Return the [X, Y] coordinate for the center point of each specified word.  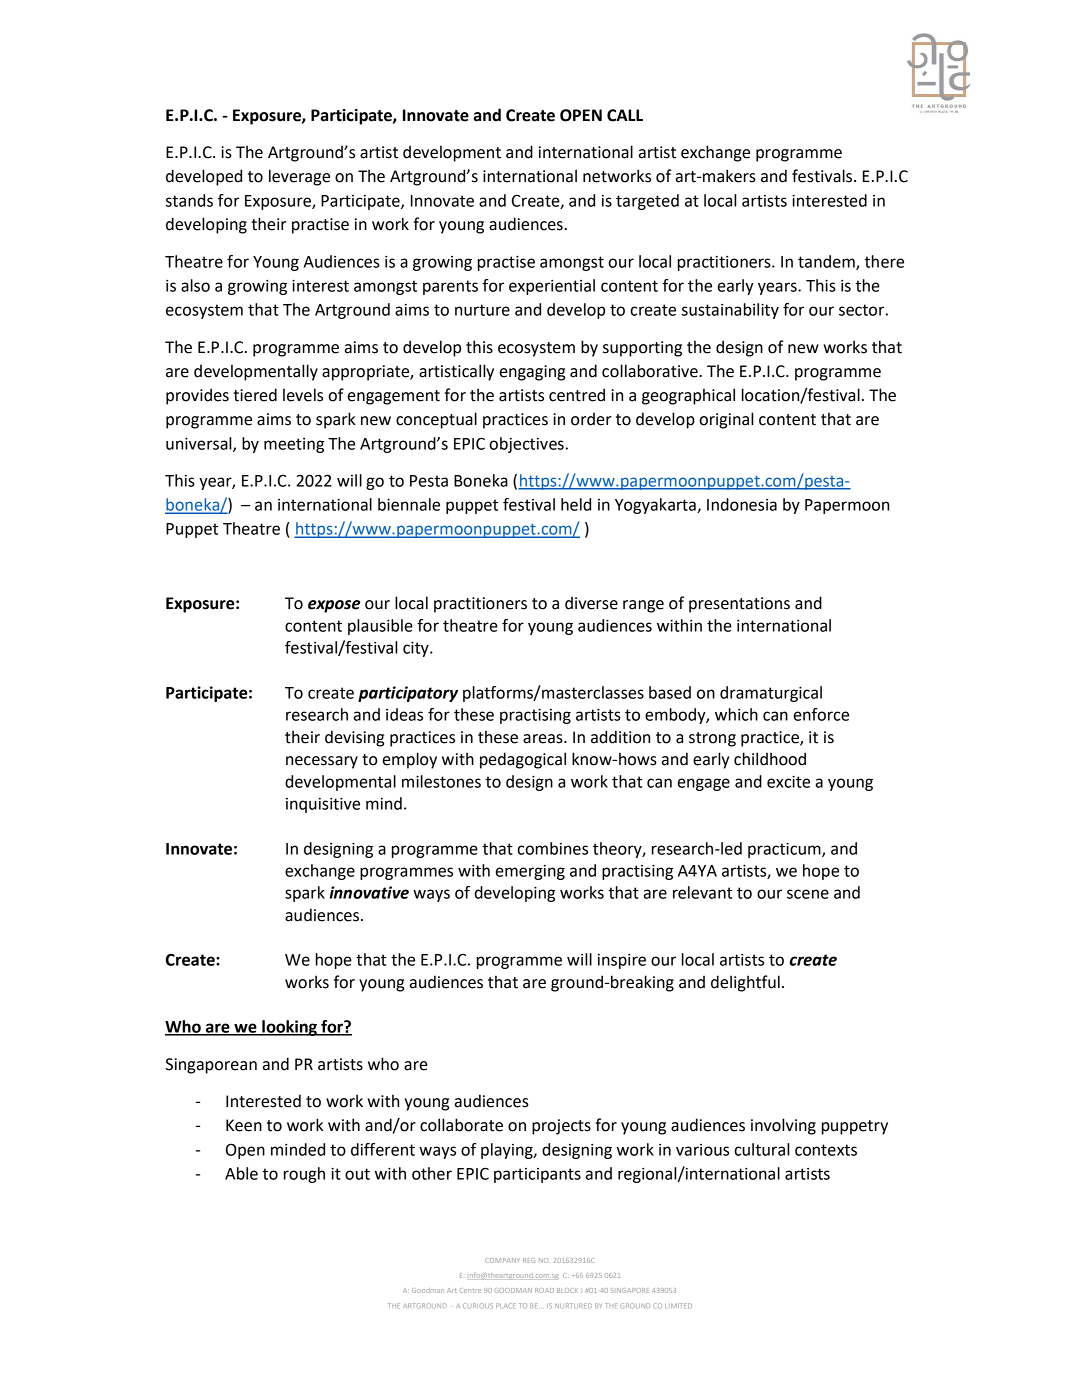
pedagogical [523, 760]
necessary [322, 762]
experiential [552, 287]
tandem [827, 262]
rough [304, 1175]
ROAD [544, 1290]
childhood [770, 759]
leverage [299, 177]
